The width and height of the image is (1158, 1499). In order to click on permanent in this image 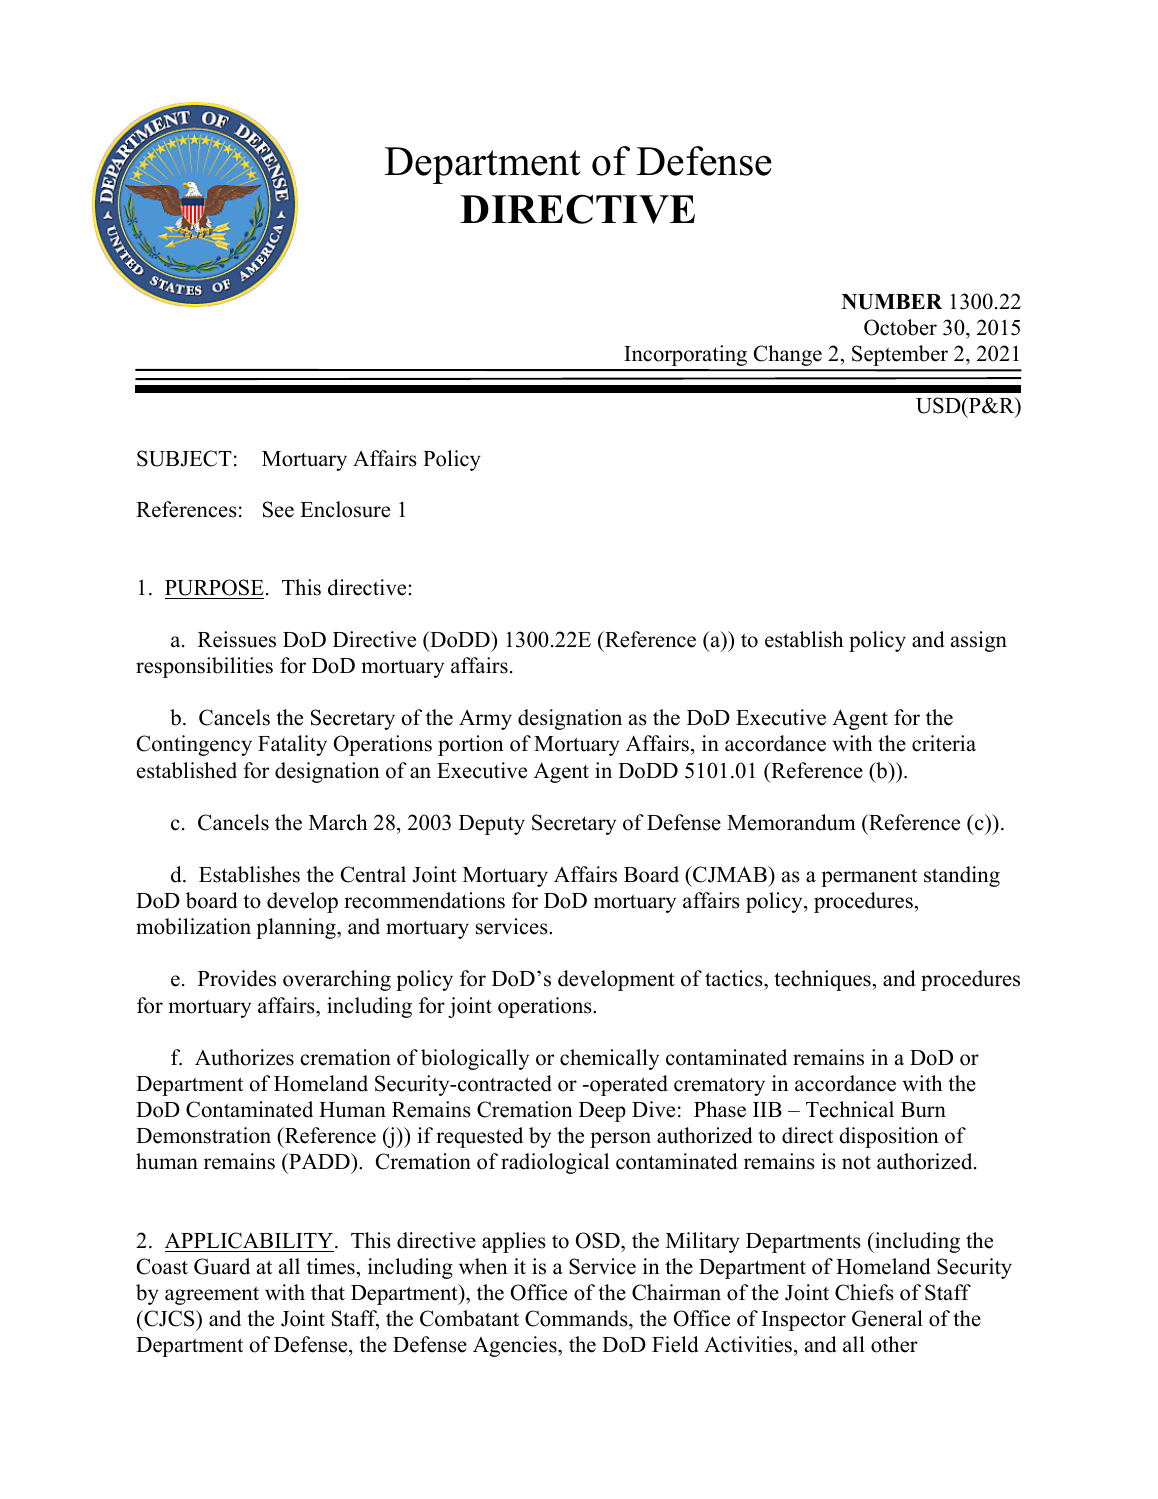, I will do `click(869, 877)`.
